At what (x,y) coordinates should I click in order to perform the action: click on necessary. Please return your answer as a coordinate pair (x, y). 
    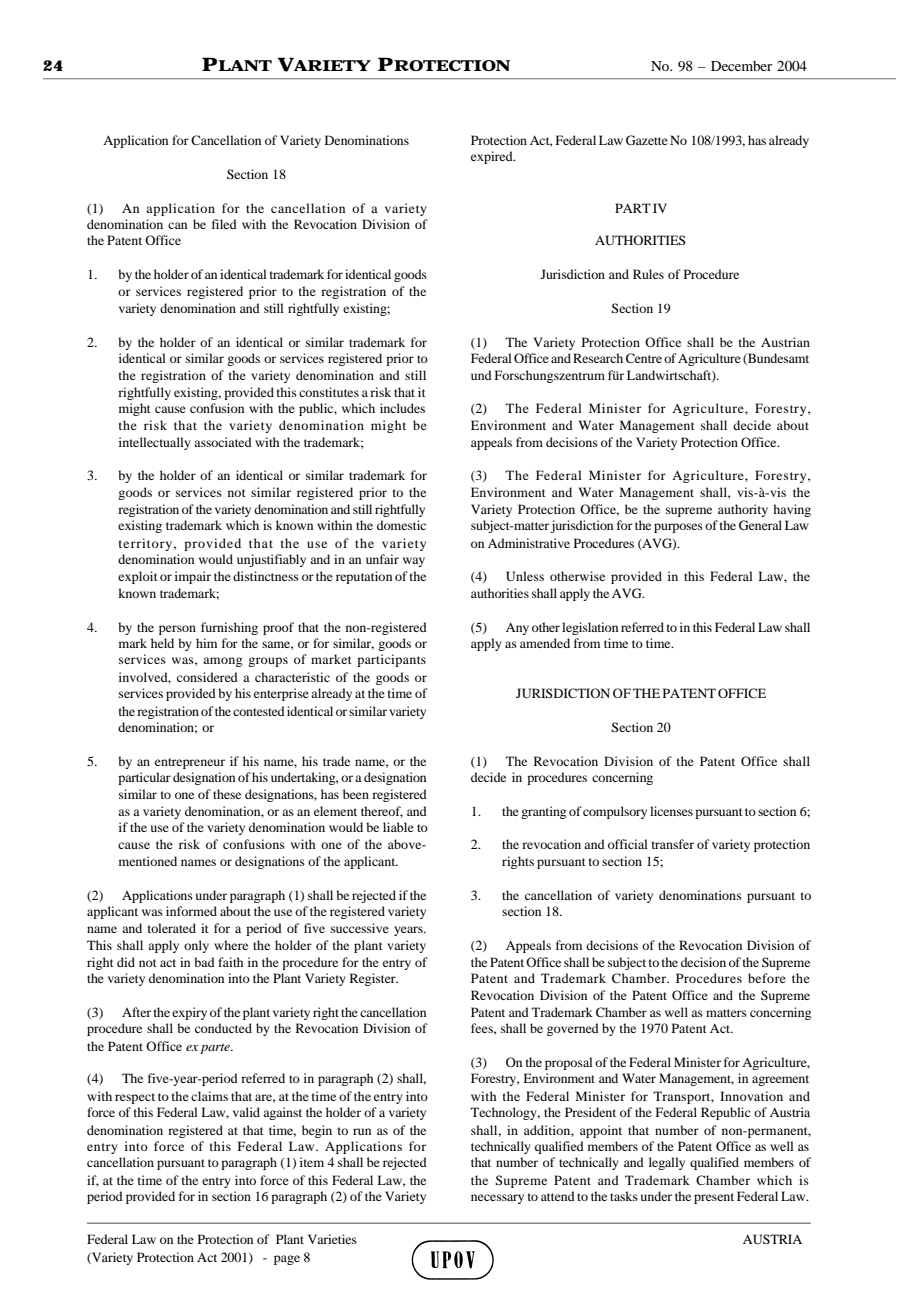
    Looking at the image, I should click on (497, 1199).
